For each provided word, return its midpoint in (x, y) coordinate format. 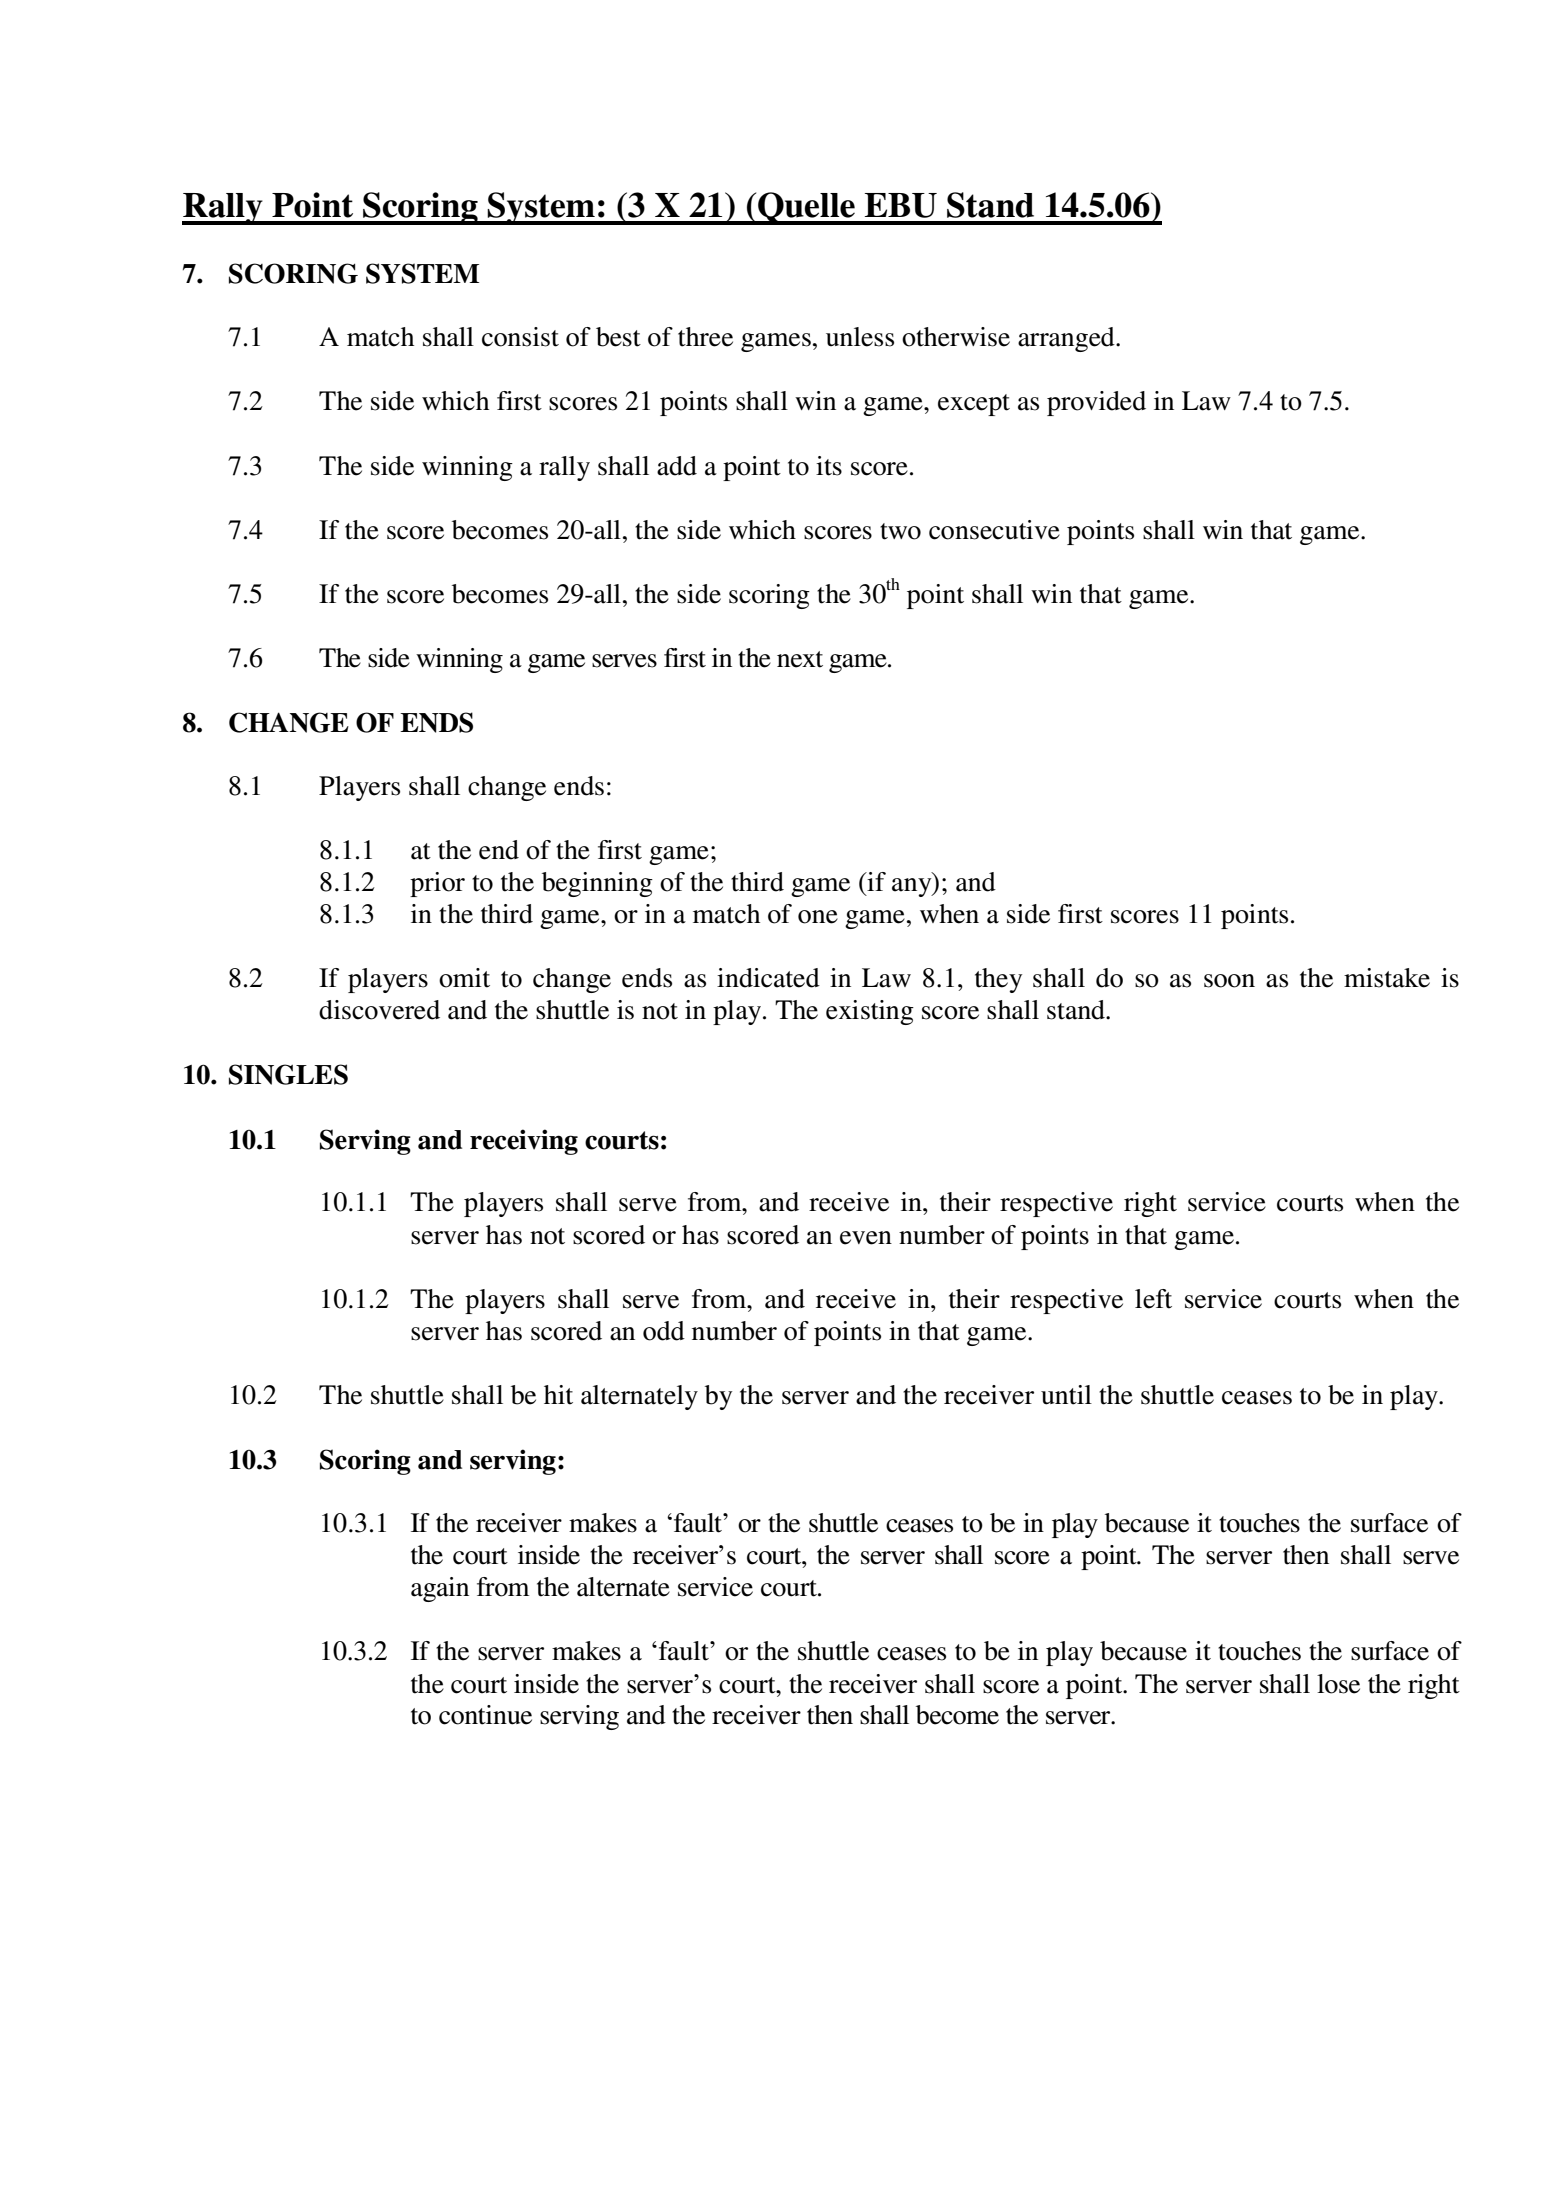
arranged (1067, 339)
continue (485, 1715)
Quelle (806, 208)
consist (520, 337)
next (800, 659)
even (866, 1238)
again (440, 1589)
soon (1229, 981)
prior (437, 884)
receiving (524, 1142)
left (1153, 1299)
